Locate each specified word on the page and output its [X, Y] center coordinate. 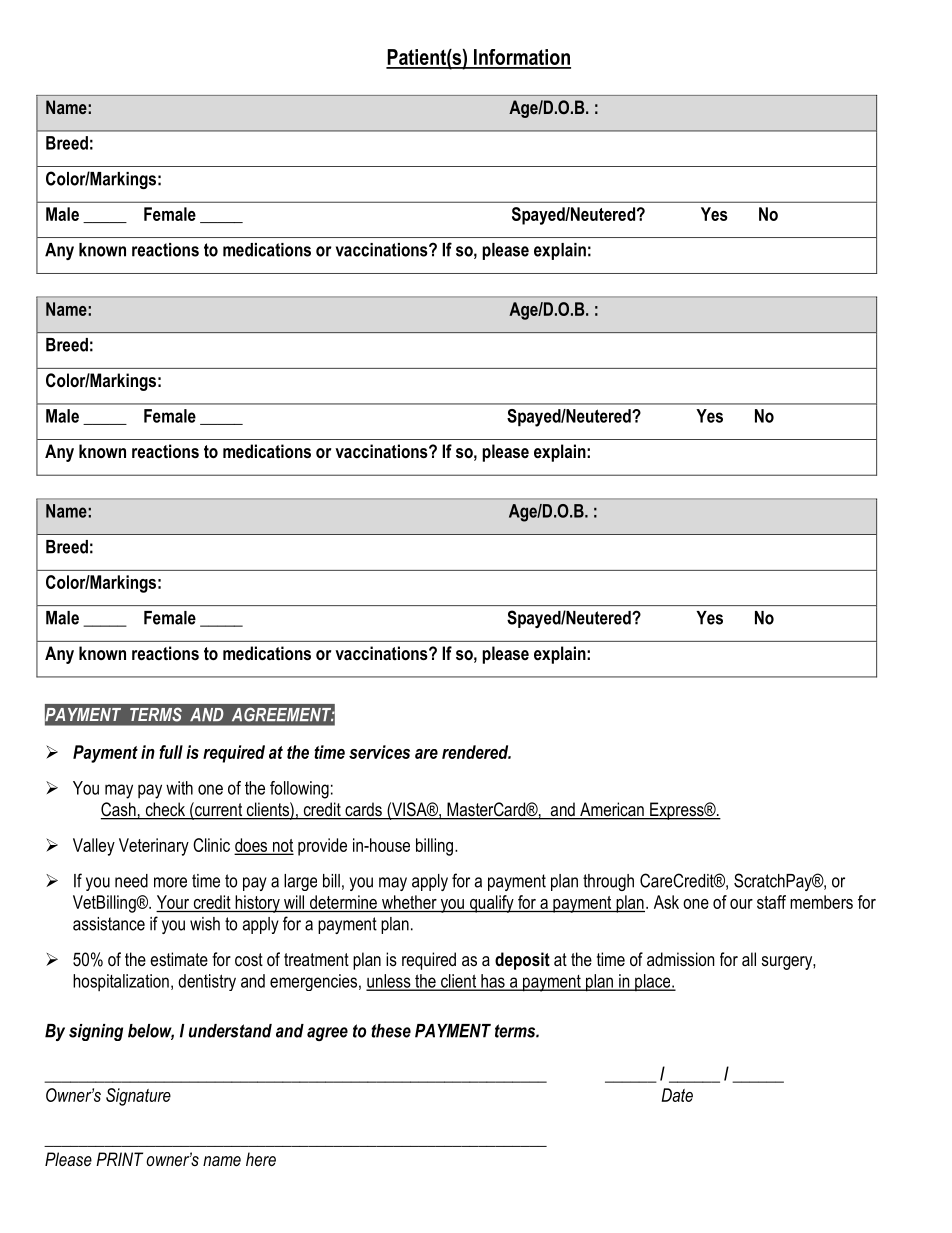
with [179, 788]
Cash [119, 810]
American [612, 810]
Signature [138, 1097]
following [299, 790]
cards [363, 810]
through [608, 882]
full [171, 752]
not [281, 846]
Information [521, 58]
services [379, 752]
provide [322, 847]
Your [173, 902]
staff [771, 902]
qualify [491, 904]
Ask [666, 902]
